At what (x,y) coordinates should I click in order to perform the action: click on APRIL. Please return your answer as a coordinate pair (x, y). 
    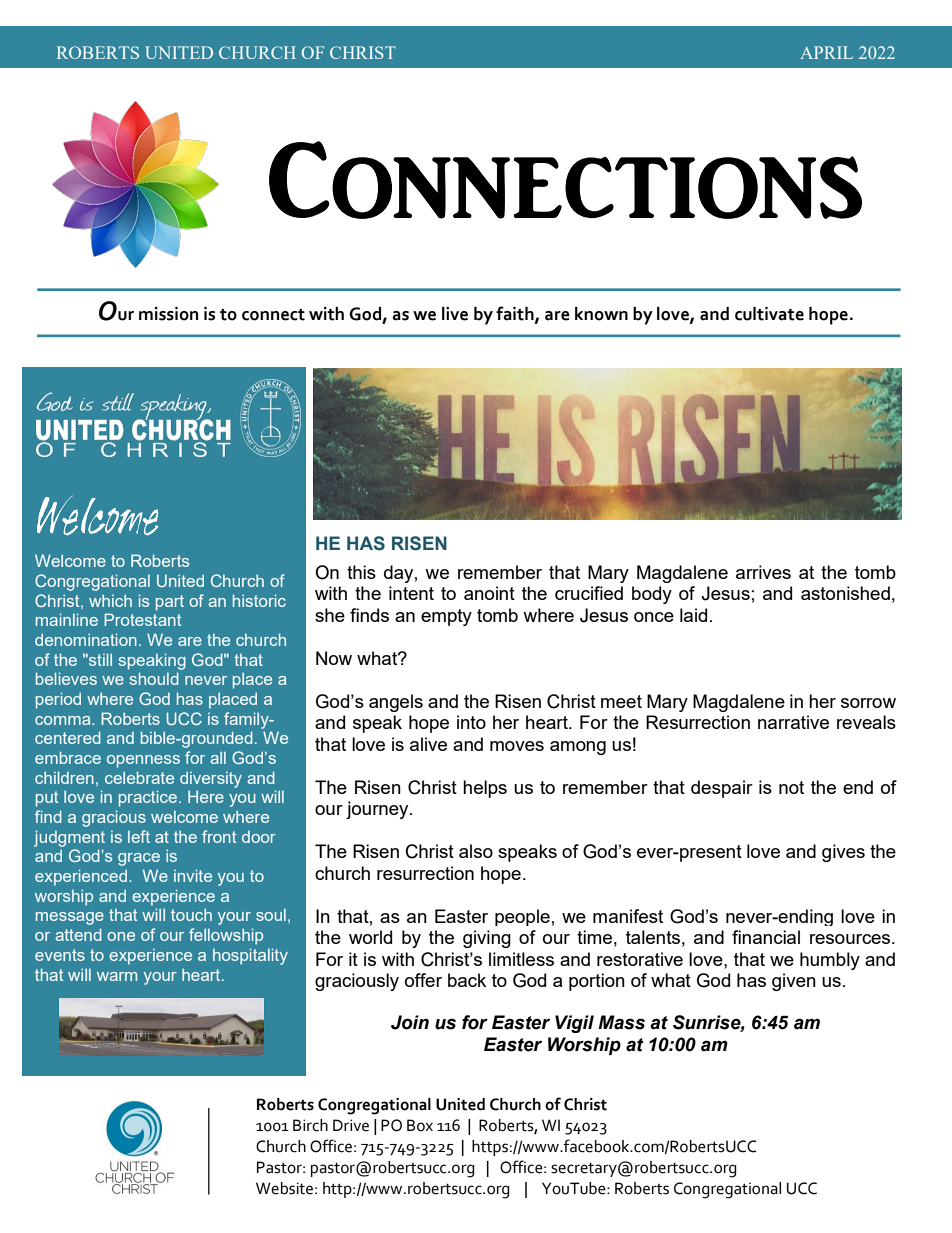
    Looking at the image, I should click on (826, 52).
